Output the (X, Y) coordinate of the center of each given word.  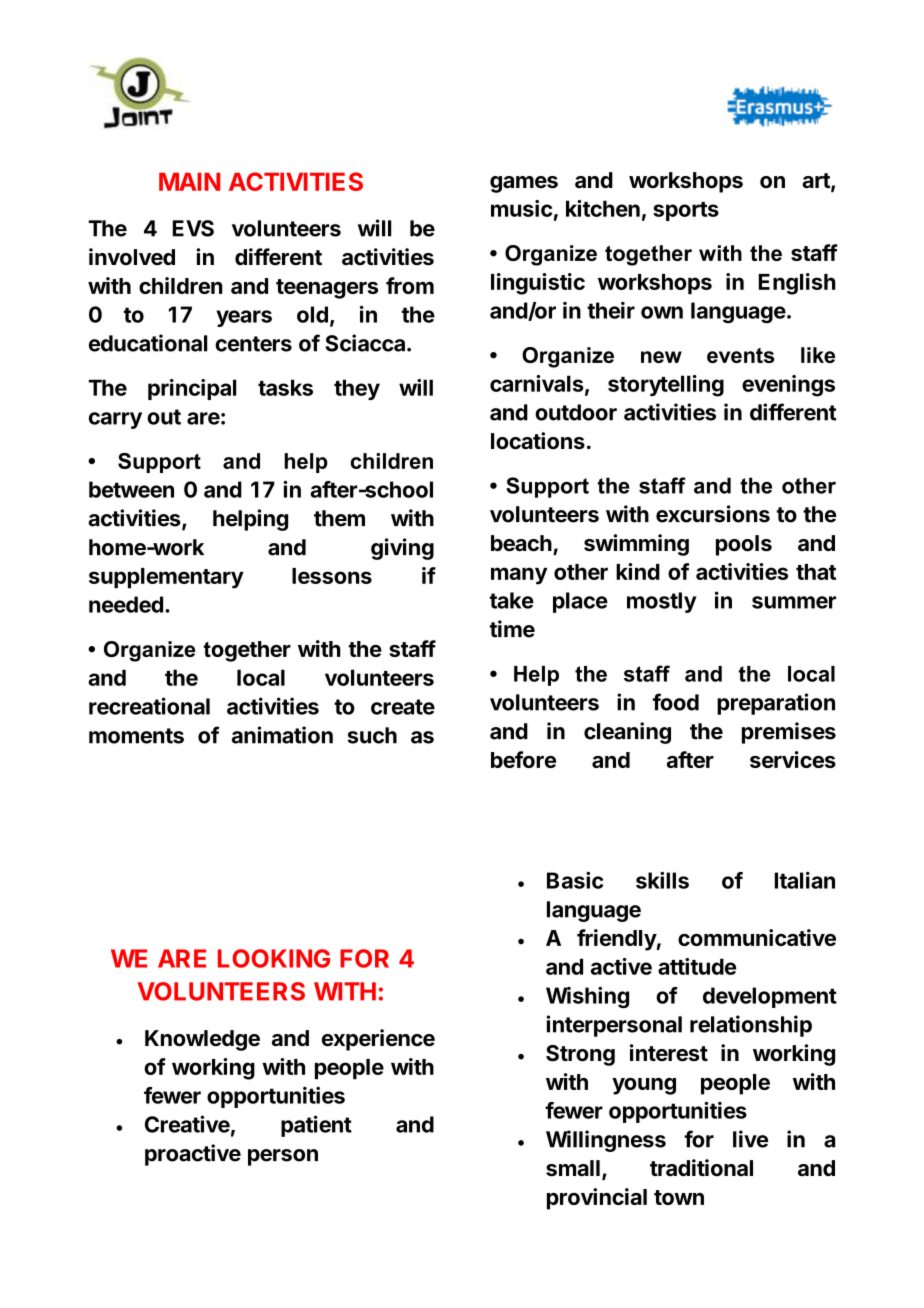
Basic (575, 880)
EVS (193, 228)
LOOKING (274, 958)
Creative (187, 1124)
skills (662, 880)
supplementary (166, 578)
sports (686, 211)
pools (744, 545)
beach (521, 543)
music (521, 208)
